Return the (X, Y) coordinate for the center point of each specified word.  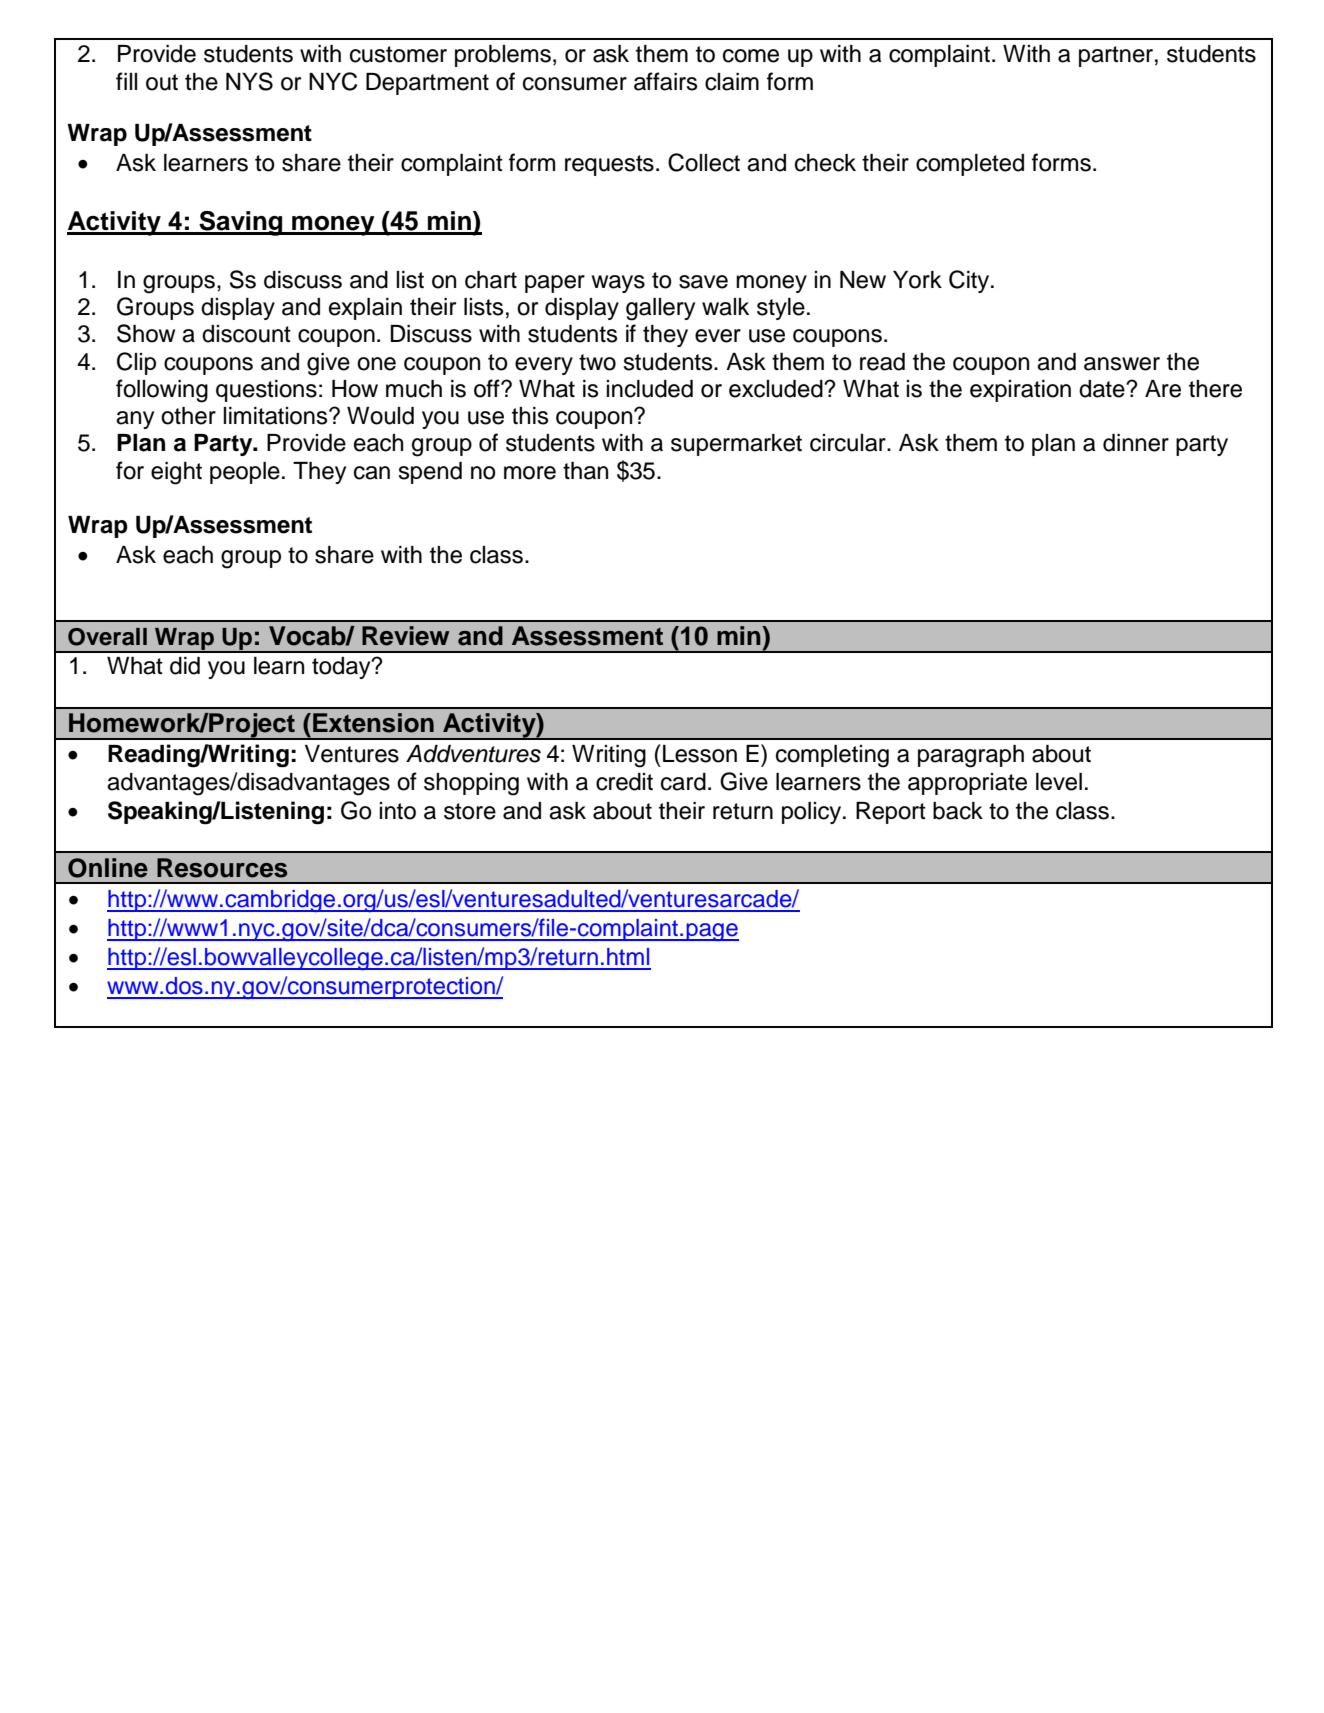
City (970, 281)
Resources (222, 868)
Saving (241, 223)
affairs (665, 81)
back (958, 811)
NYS (249, 81)
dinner (1136, 443)
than (585, 471)
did (185, 666)
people (245, 473)
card (683, 782)
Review (405, 636)
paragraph (971, 756)
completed (970, 165)
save (703, 282)
